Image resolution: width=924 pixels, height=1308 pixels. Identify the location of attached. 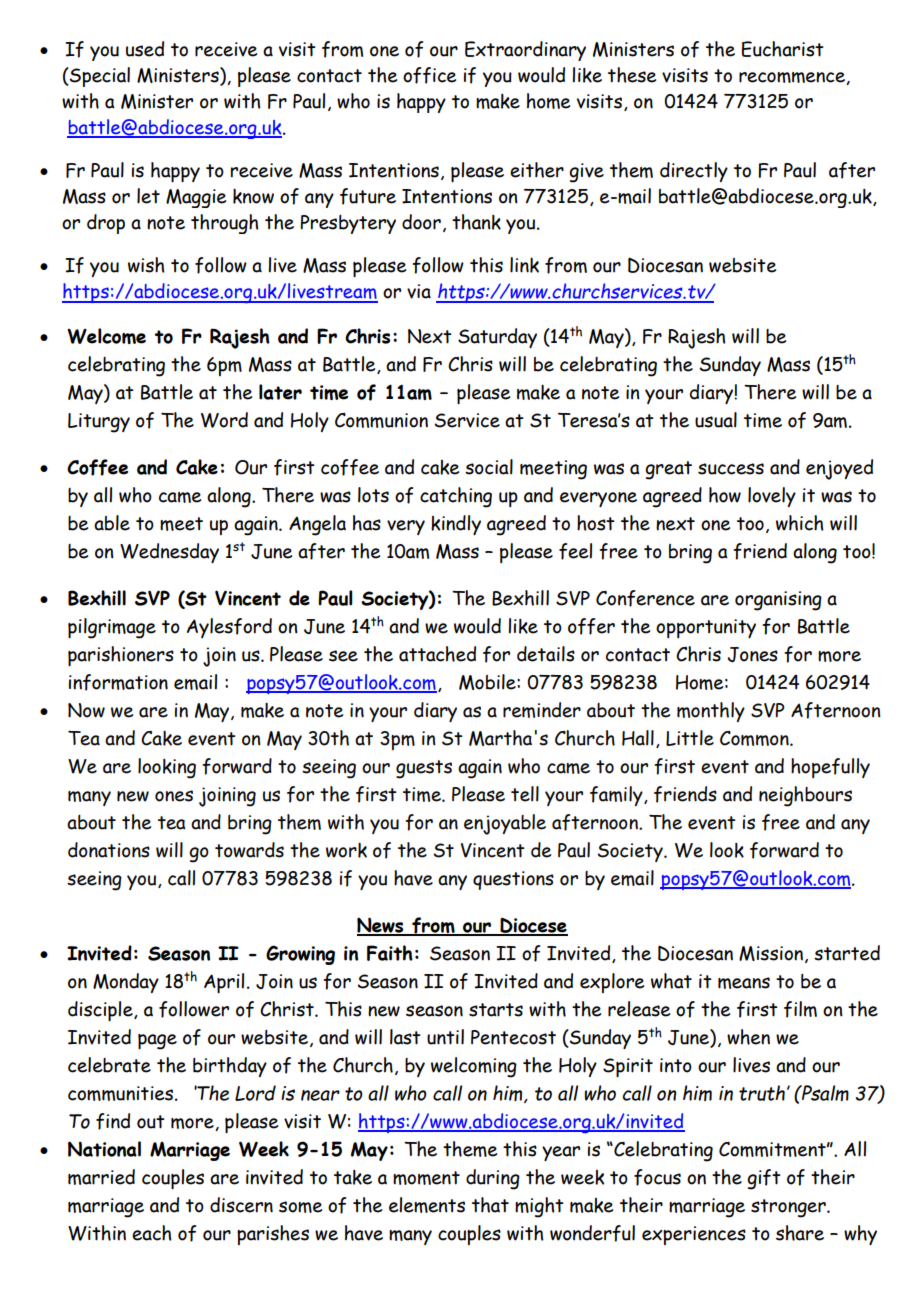
(437, 654).
